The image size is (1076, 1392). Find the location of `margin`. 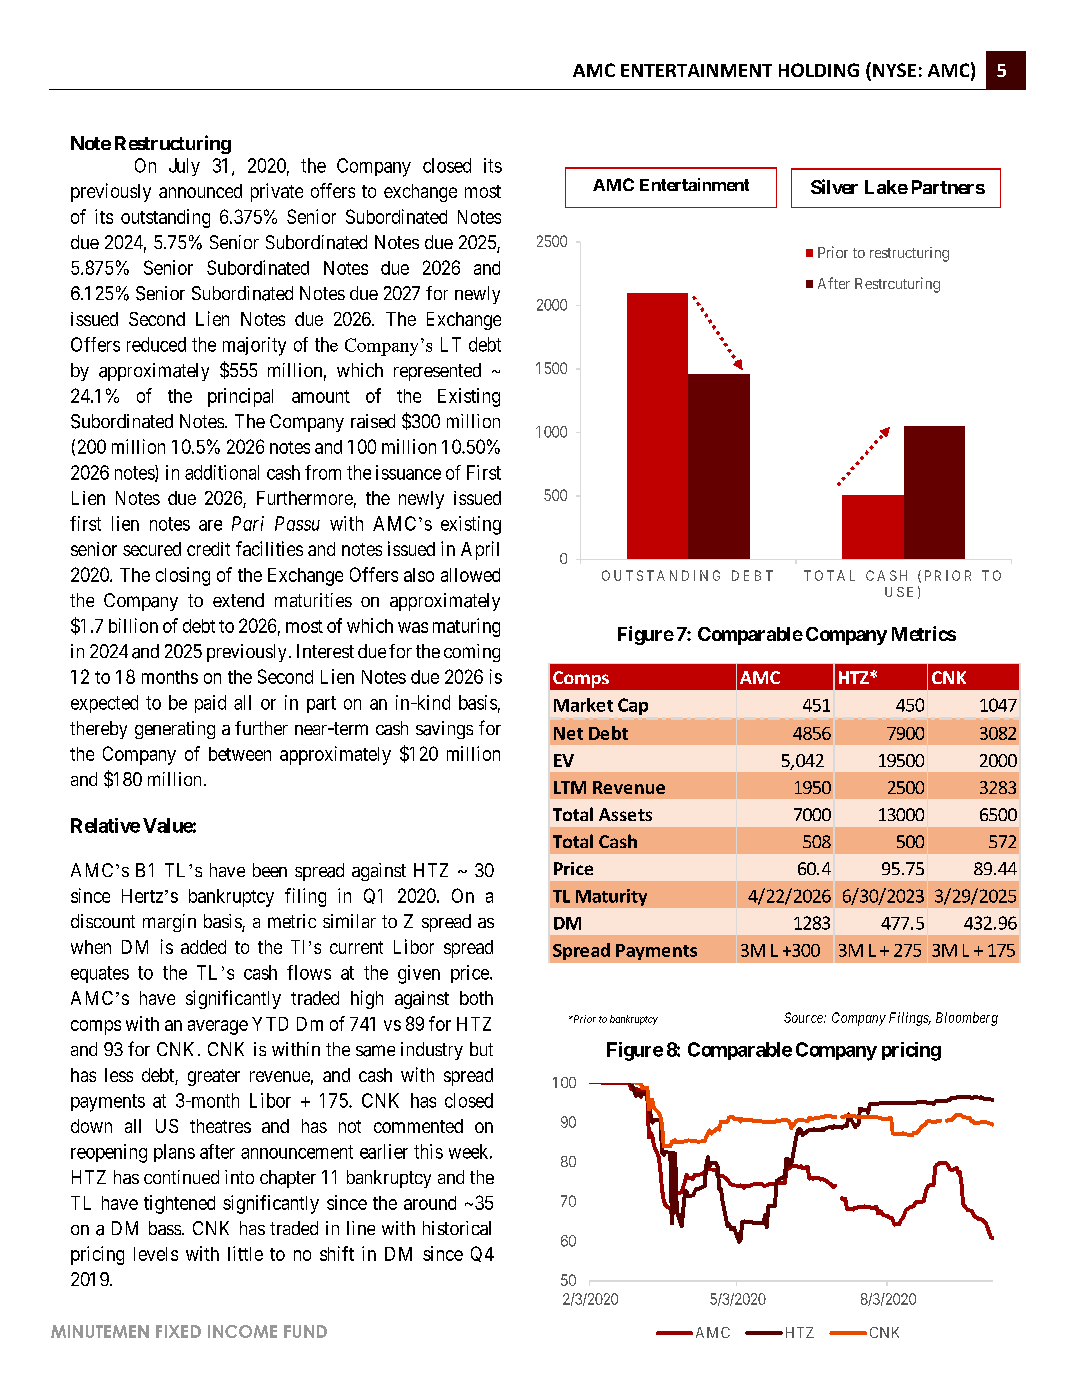

margin is located at coordinates (169, 923).
